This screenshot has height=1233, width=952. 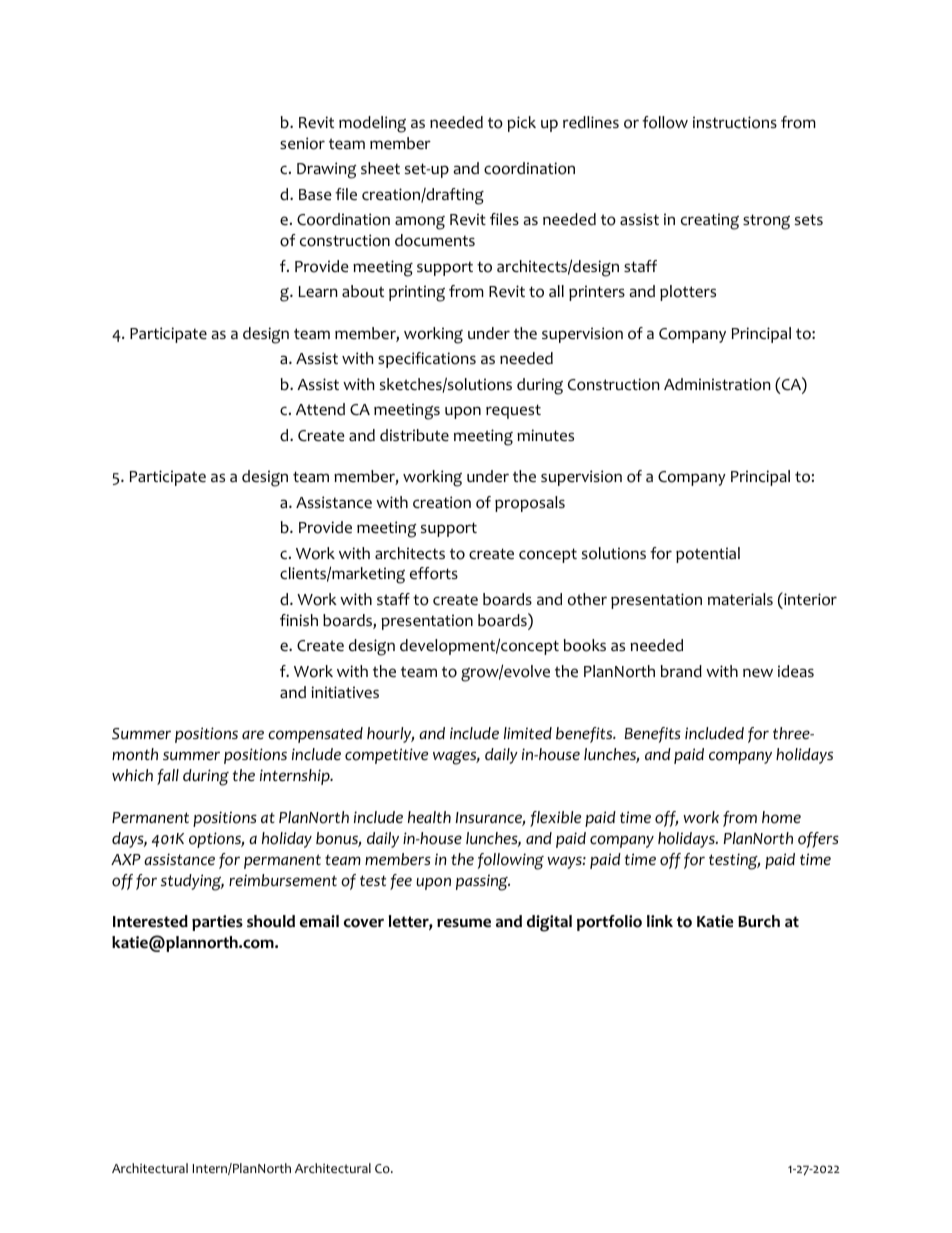 What do you see at coordinates (192, 882) in the screenshot?
I see `studying` at bounding box center [192, 882].
